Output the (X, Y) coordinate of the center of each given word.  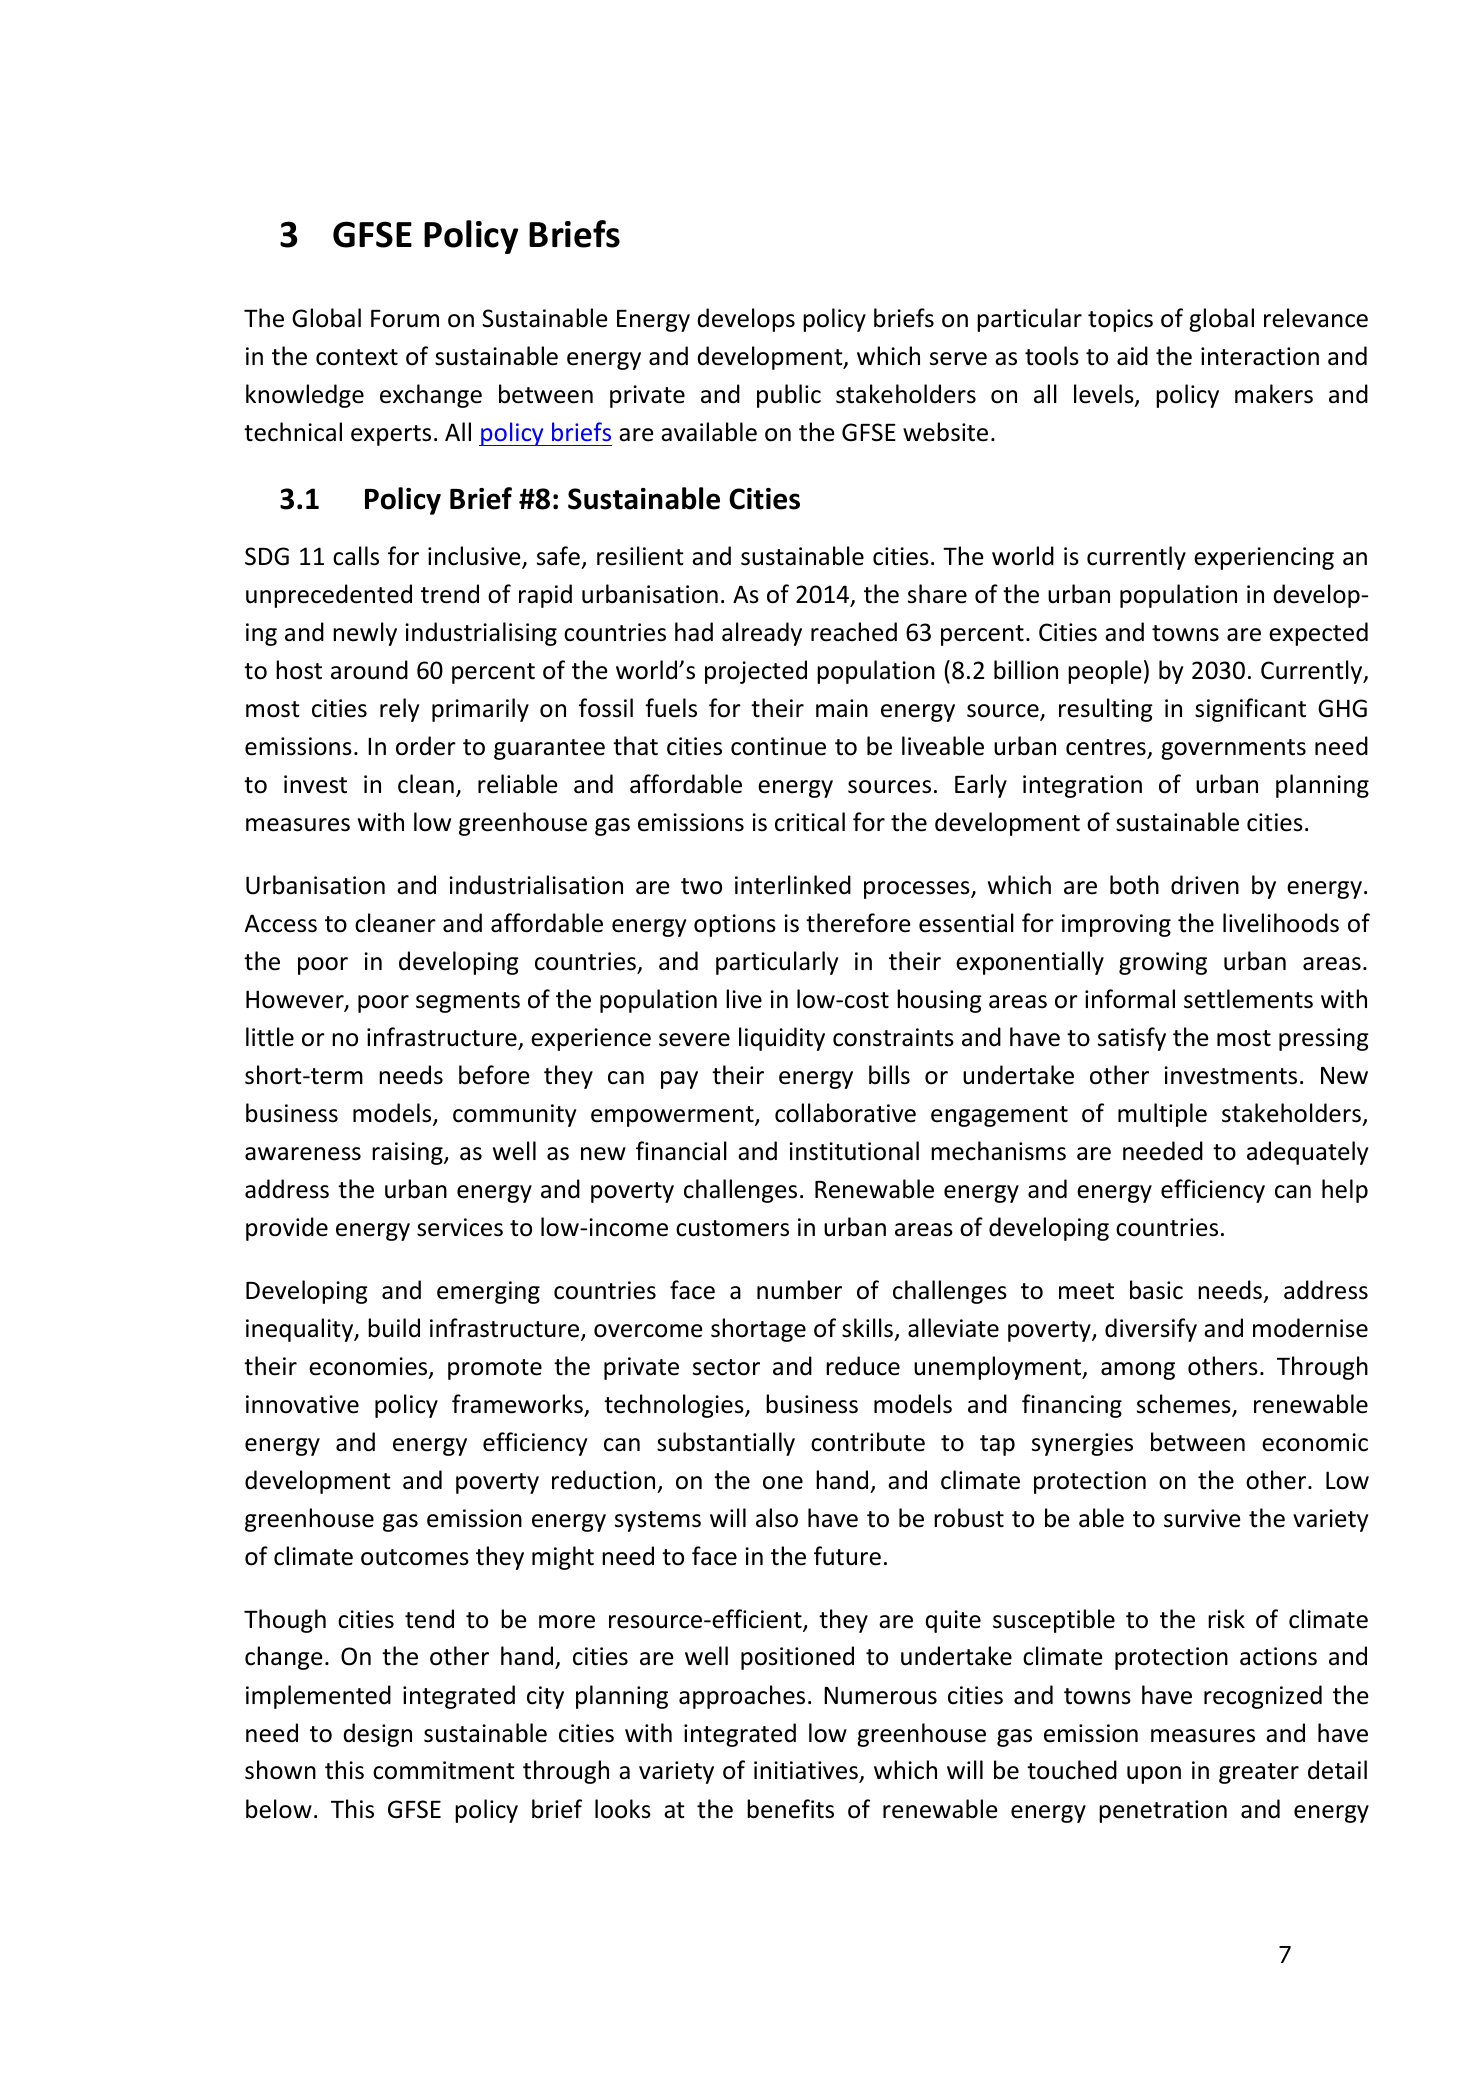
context (357, 357)
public (789, 396)
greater (1259, 1773)
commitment (444, 1770)
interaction (1260, 356)
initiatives (807, 1772)
